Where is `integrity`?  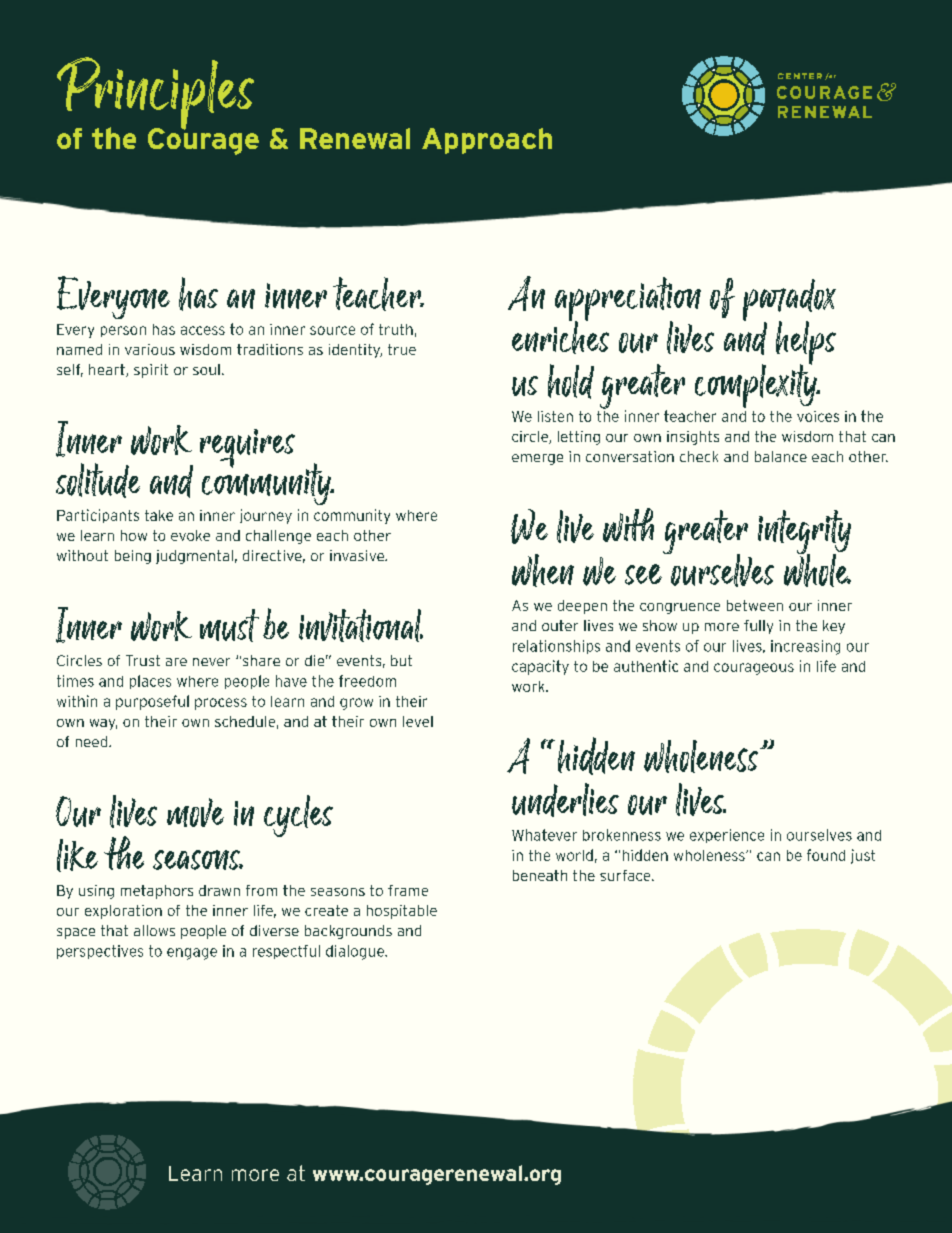 integrity is located at coordinates (804, 533).
